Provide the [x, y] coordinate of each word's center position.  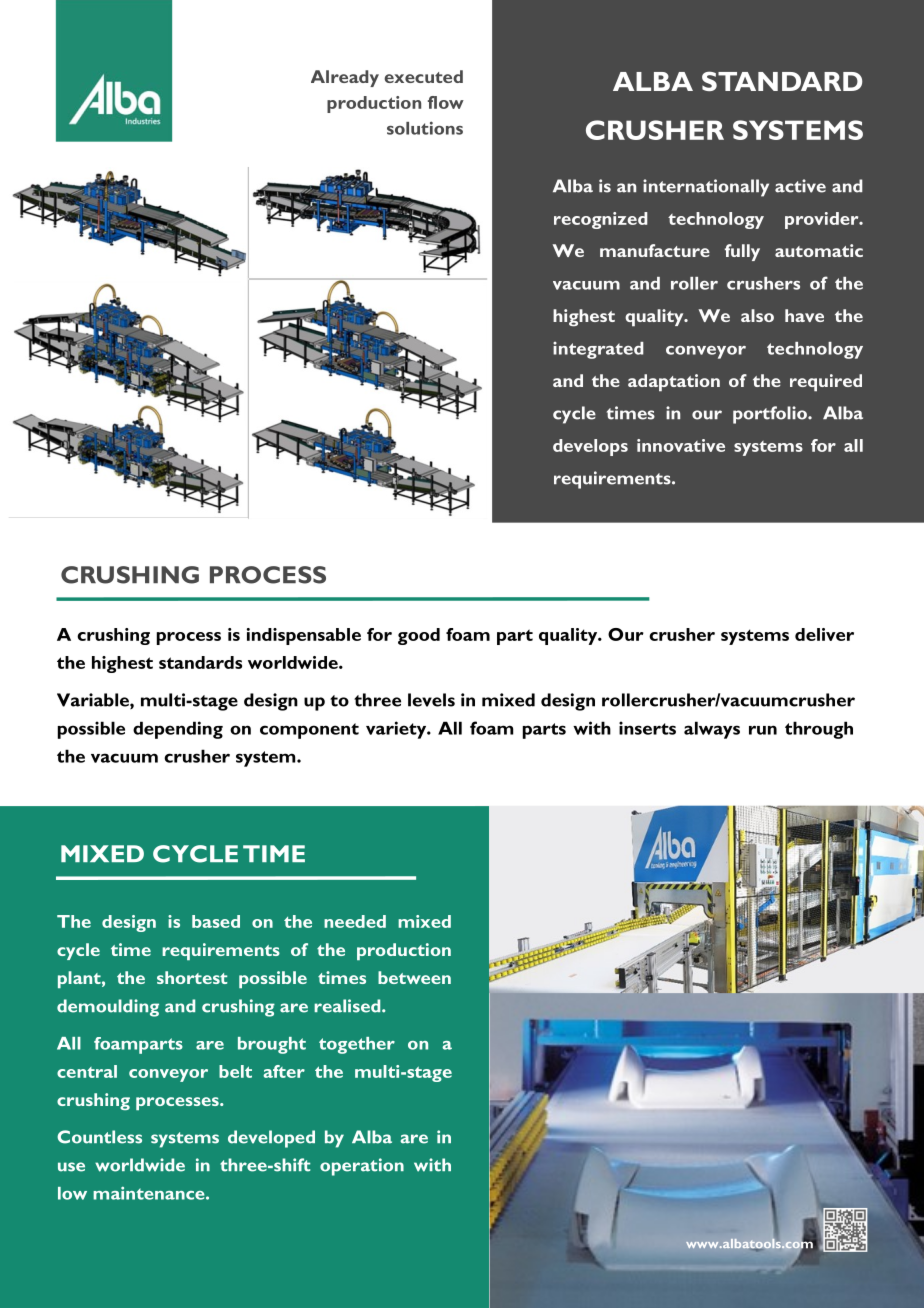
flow [446, 102]
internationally [706, 188]
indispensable [304, 636]
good [419, 636]
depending [178, 730]
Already [345, 78]
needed [355, 921]
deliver [824, 634]
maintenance [150, 1193]
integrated [598, 350]
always [712, 730]
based [216, 921]
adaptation [674, 383]
